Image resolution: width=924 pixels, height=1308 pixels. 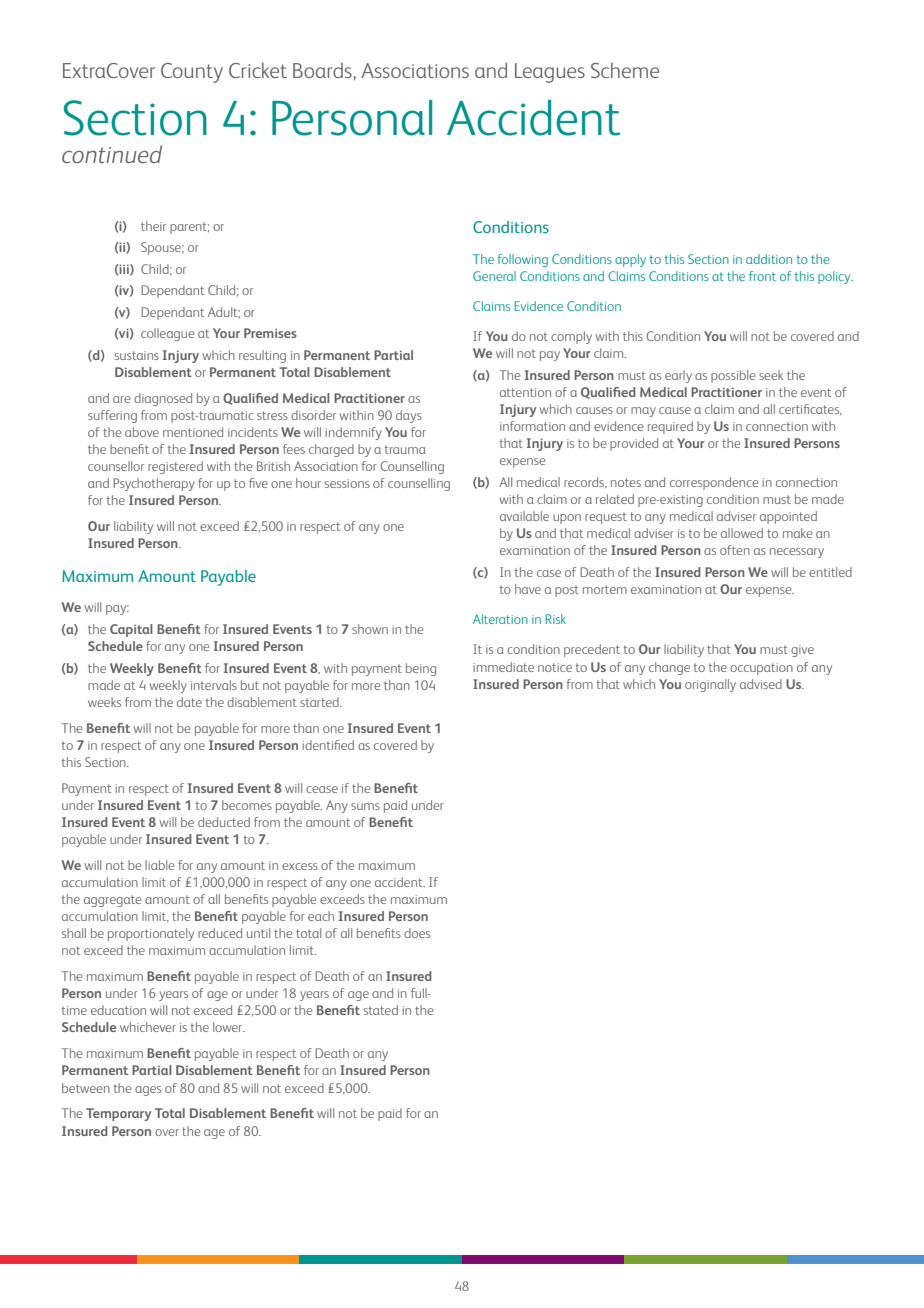 I want to click on Alteration, so click(x=500, y=619).
